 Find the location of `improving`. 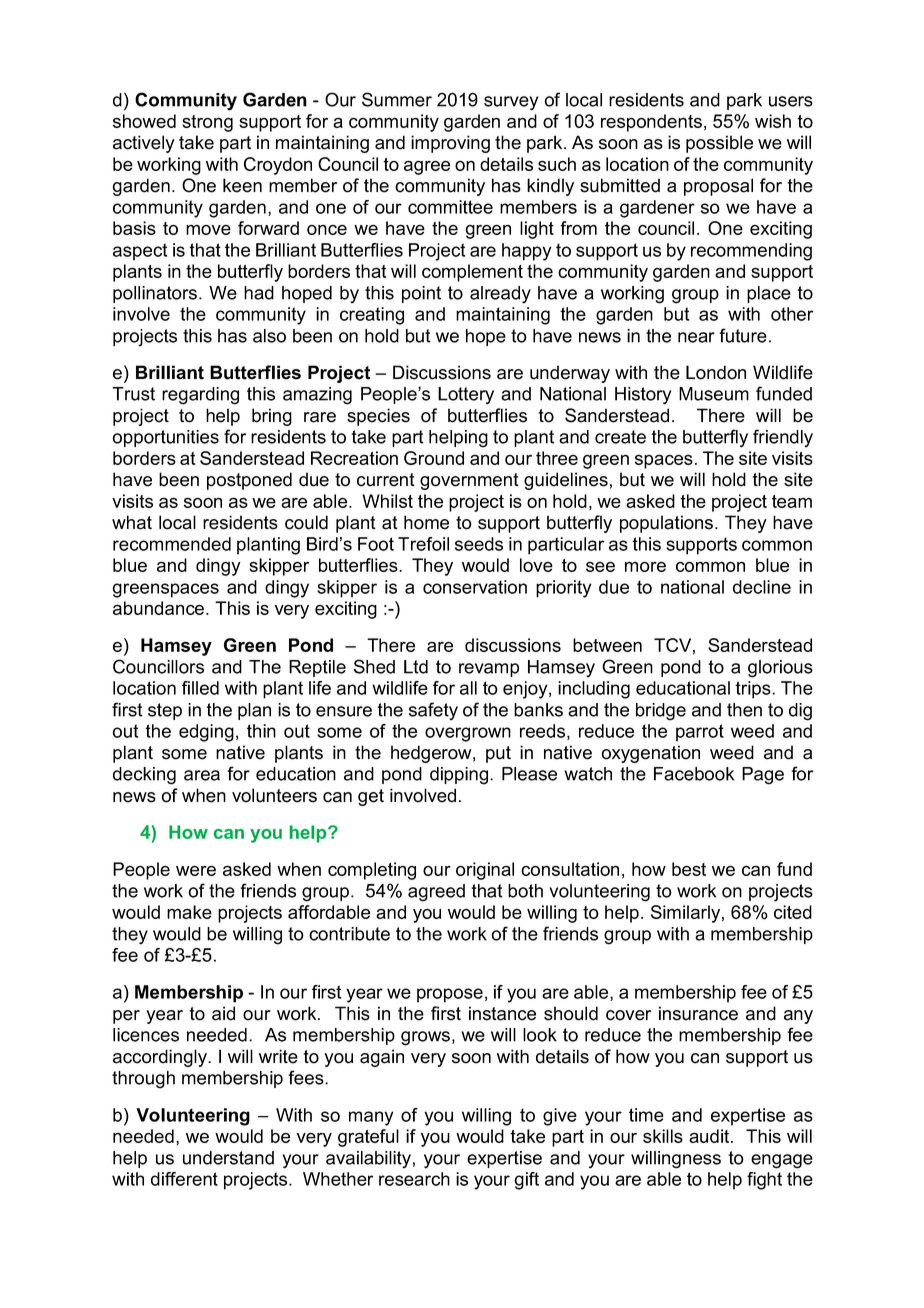

improving is located at coordinates (450, 144).
